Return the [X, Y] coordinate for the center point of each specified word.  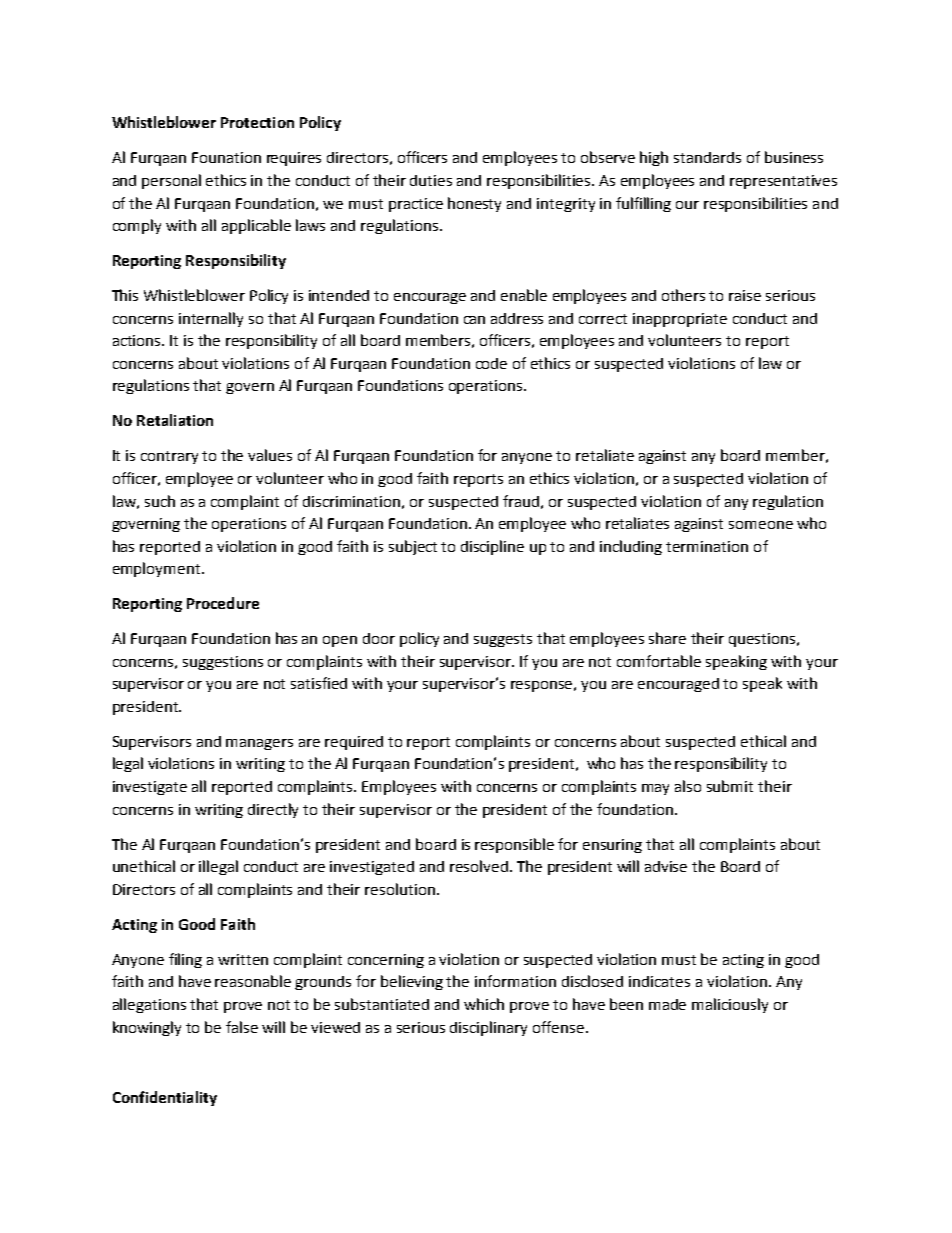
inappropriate [680, 320]
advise [666, 866]
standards [707, 157]
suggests [503, 640]
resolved [479, 866]
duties [431, 180]
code [491, 363]
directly [273, 810]
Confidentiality [165, 1098]
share [667, 638]
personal [171, 181]
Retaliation [175, 420]
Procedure [223, 603]
